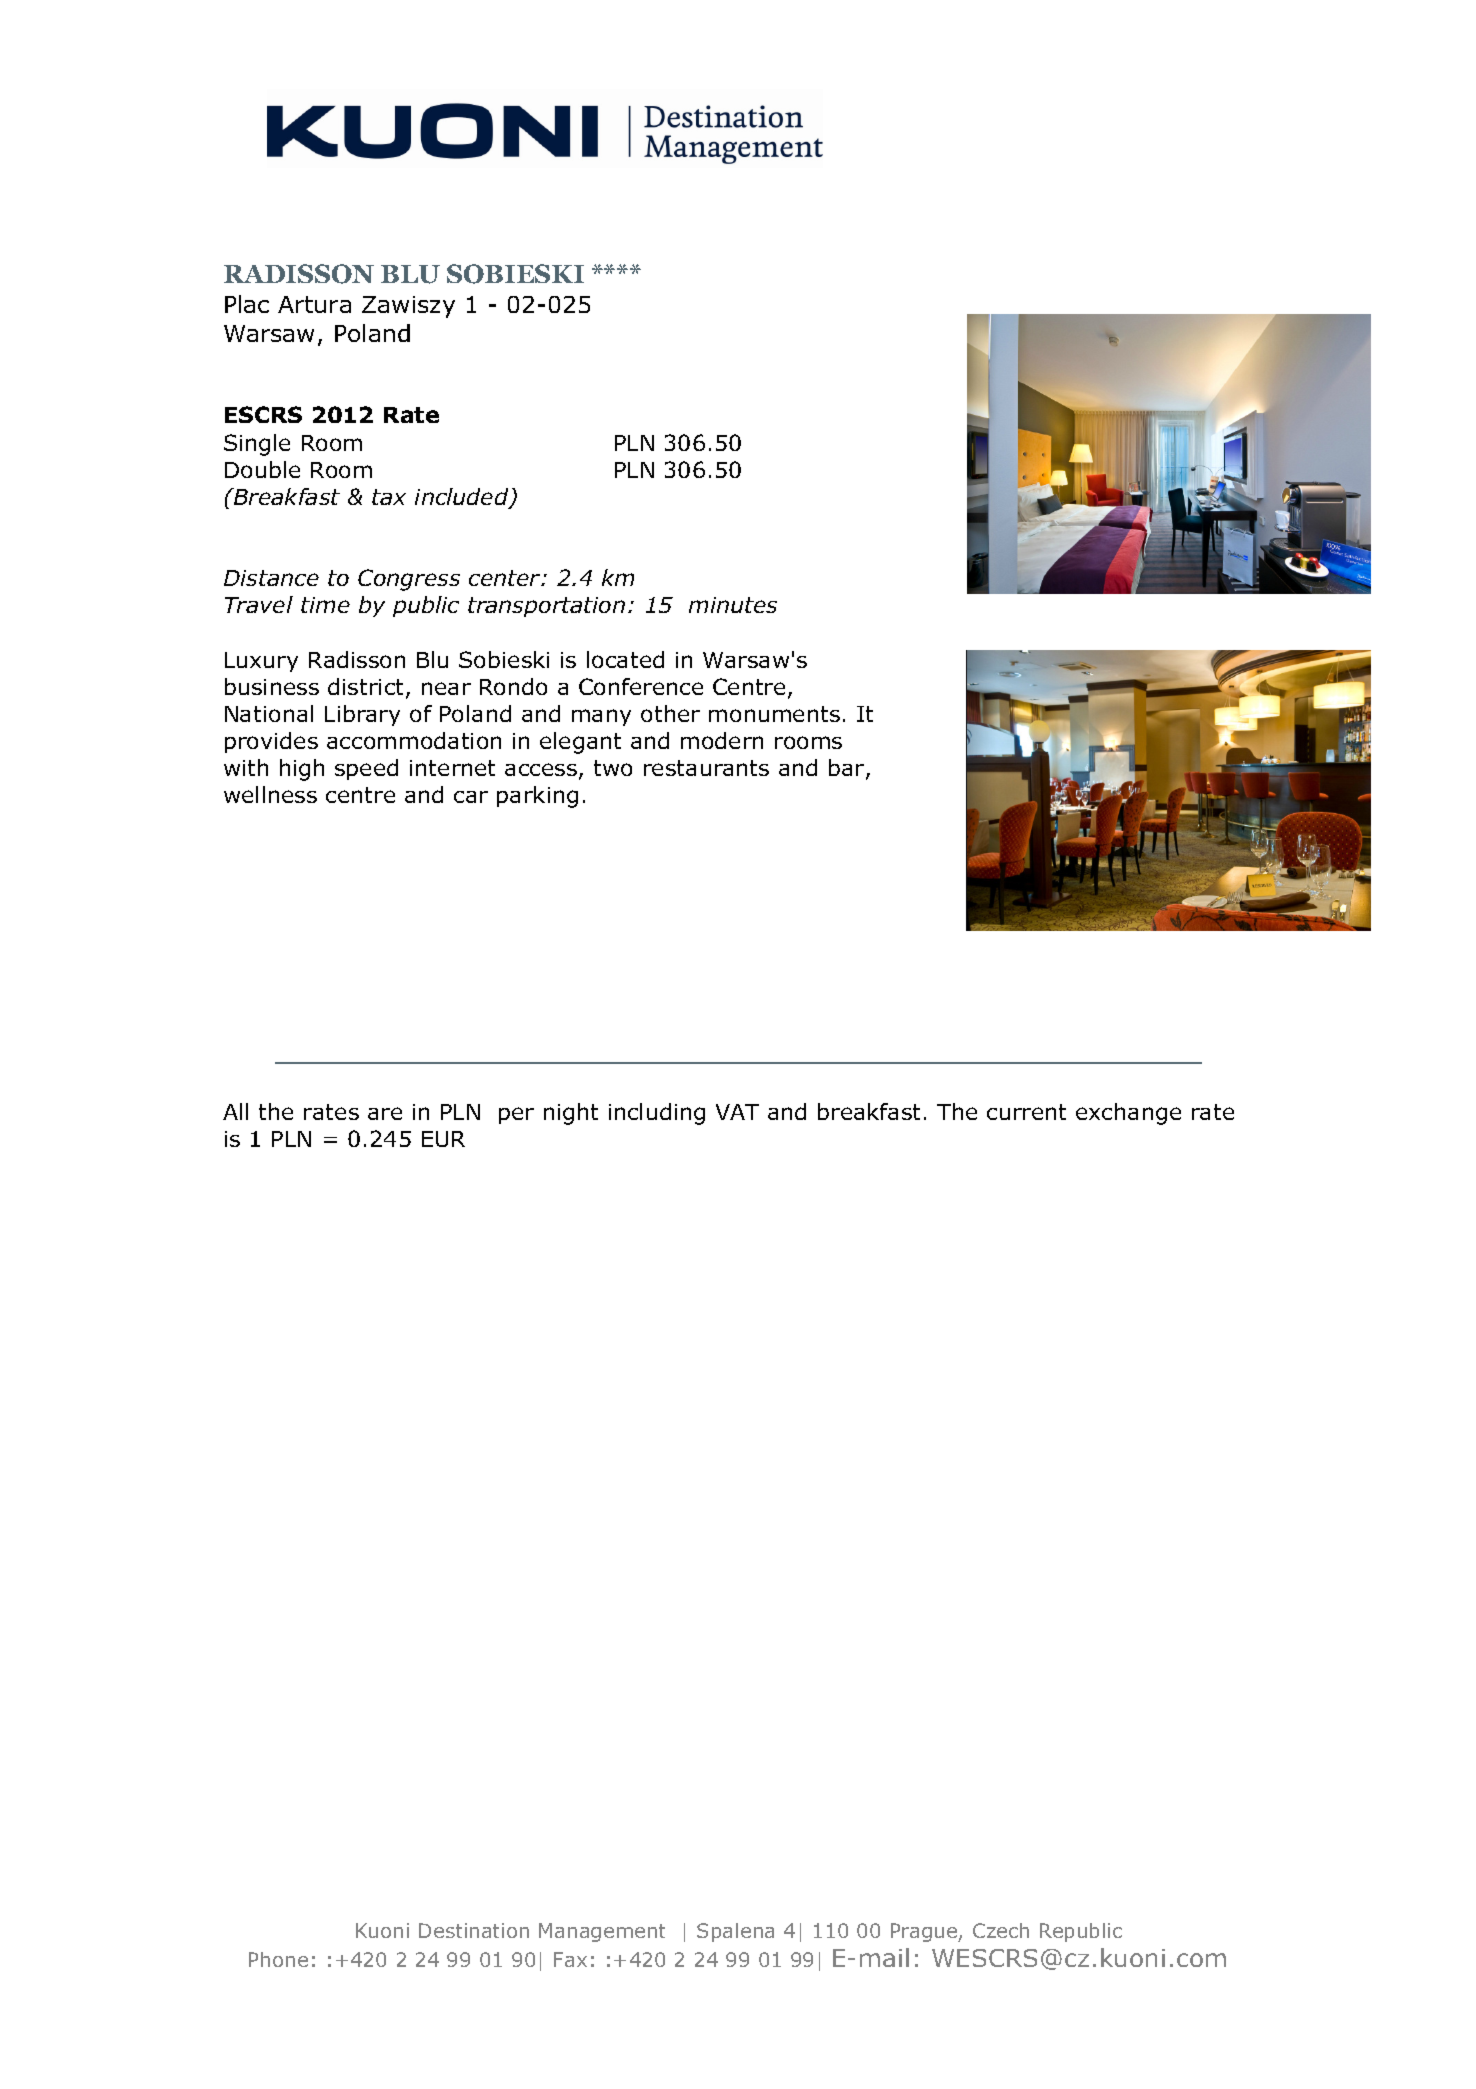 The height and width of the document is (2089, 1476). I want to click on including, so click(657, 1114).
